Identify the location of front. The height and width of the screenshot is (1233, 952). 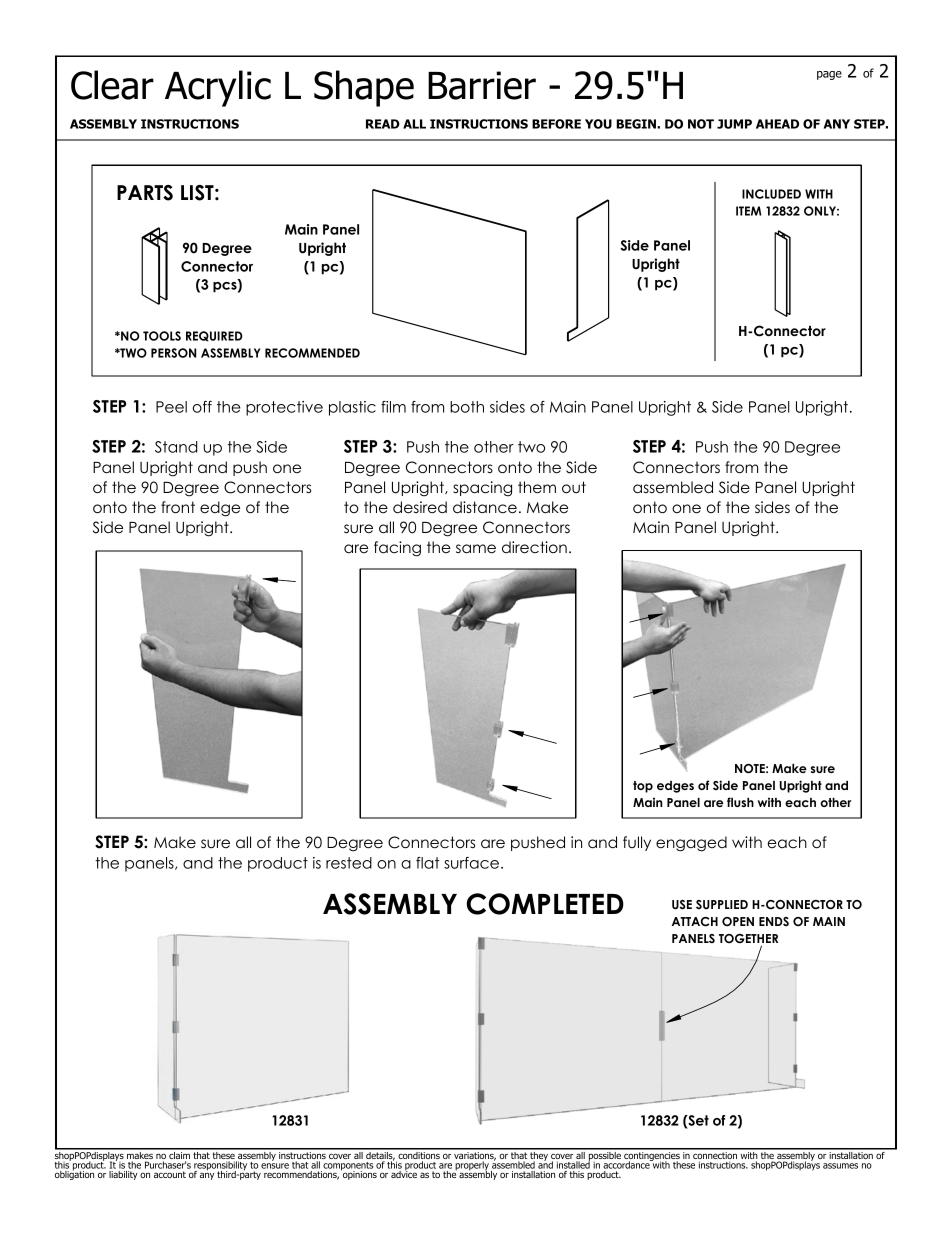
(178, 507).
